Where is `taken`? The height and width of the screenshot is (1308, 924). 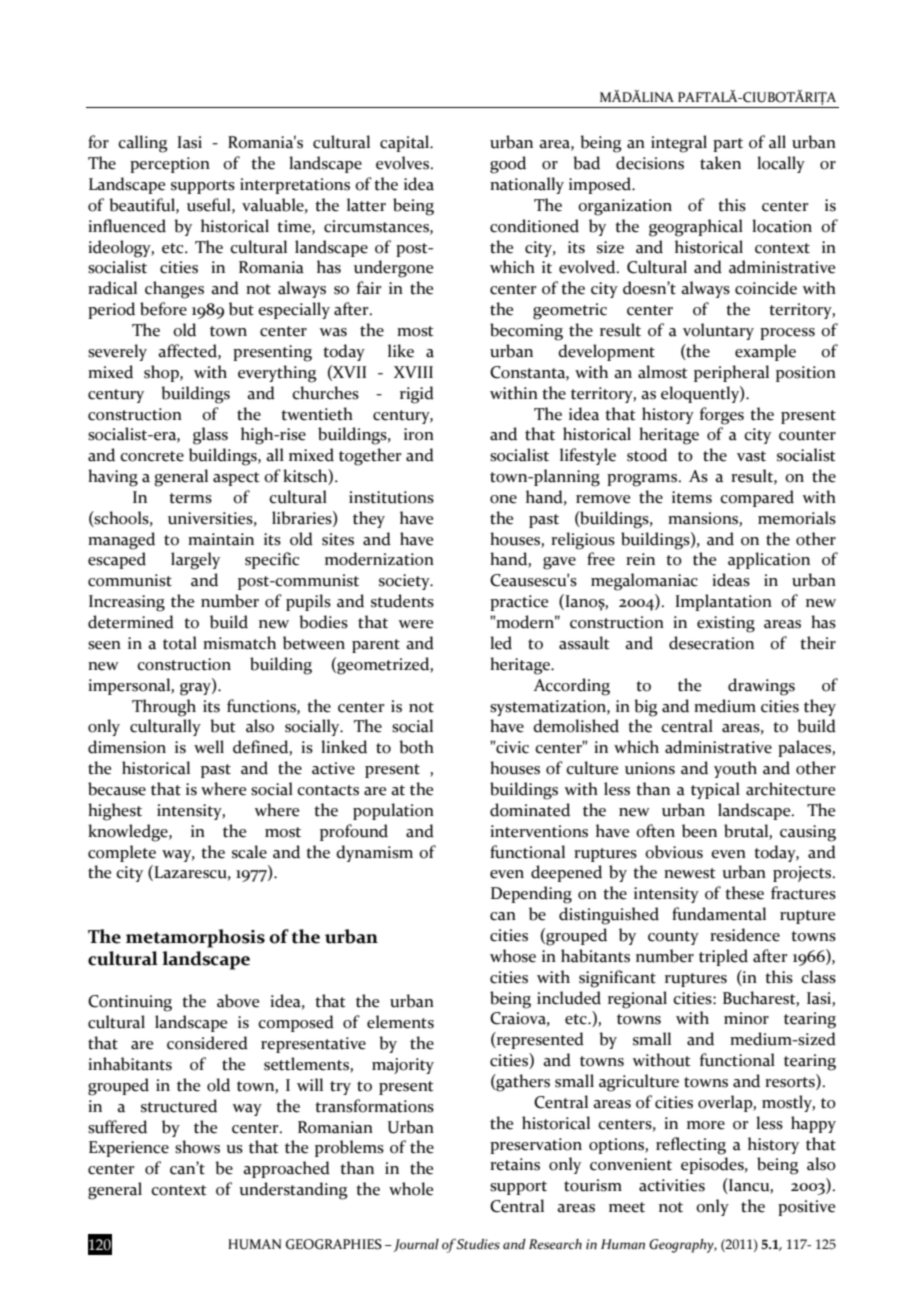
taken is located at coordinates (720, 163).
